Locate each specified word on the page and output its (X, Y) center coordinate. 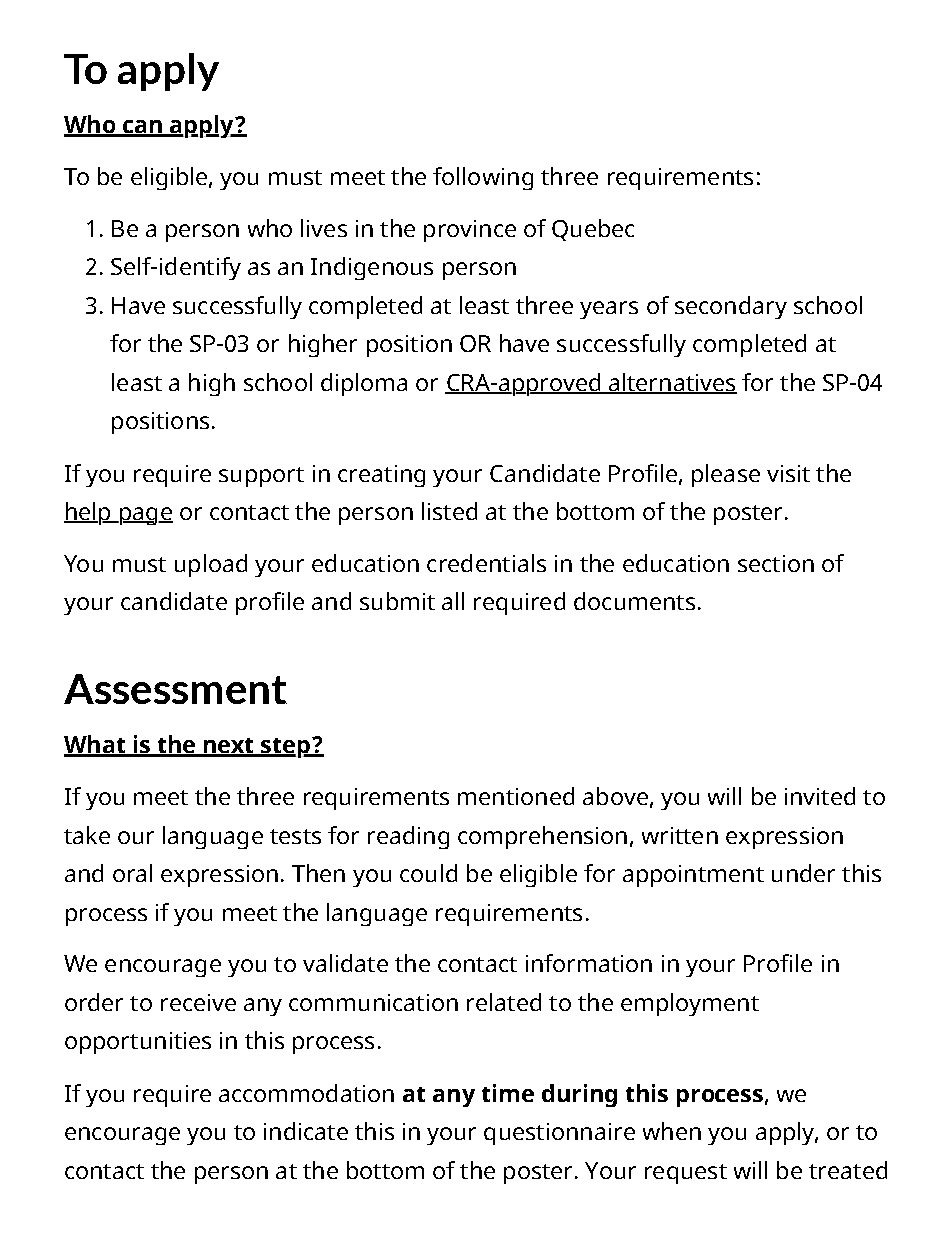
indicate (306, 1131)
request (686, 1174)
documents (634, 601)
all (453, 601)
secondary (731, 307)
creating (381, 476)
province (470, 231)
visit (788, 473)
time (508, 1093)
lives (324, 228)
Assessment (175, 689)
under (803, 873)
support (261, 477)
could (428, 873)
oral (132, 873)
